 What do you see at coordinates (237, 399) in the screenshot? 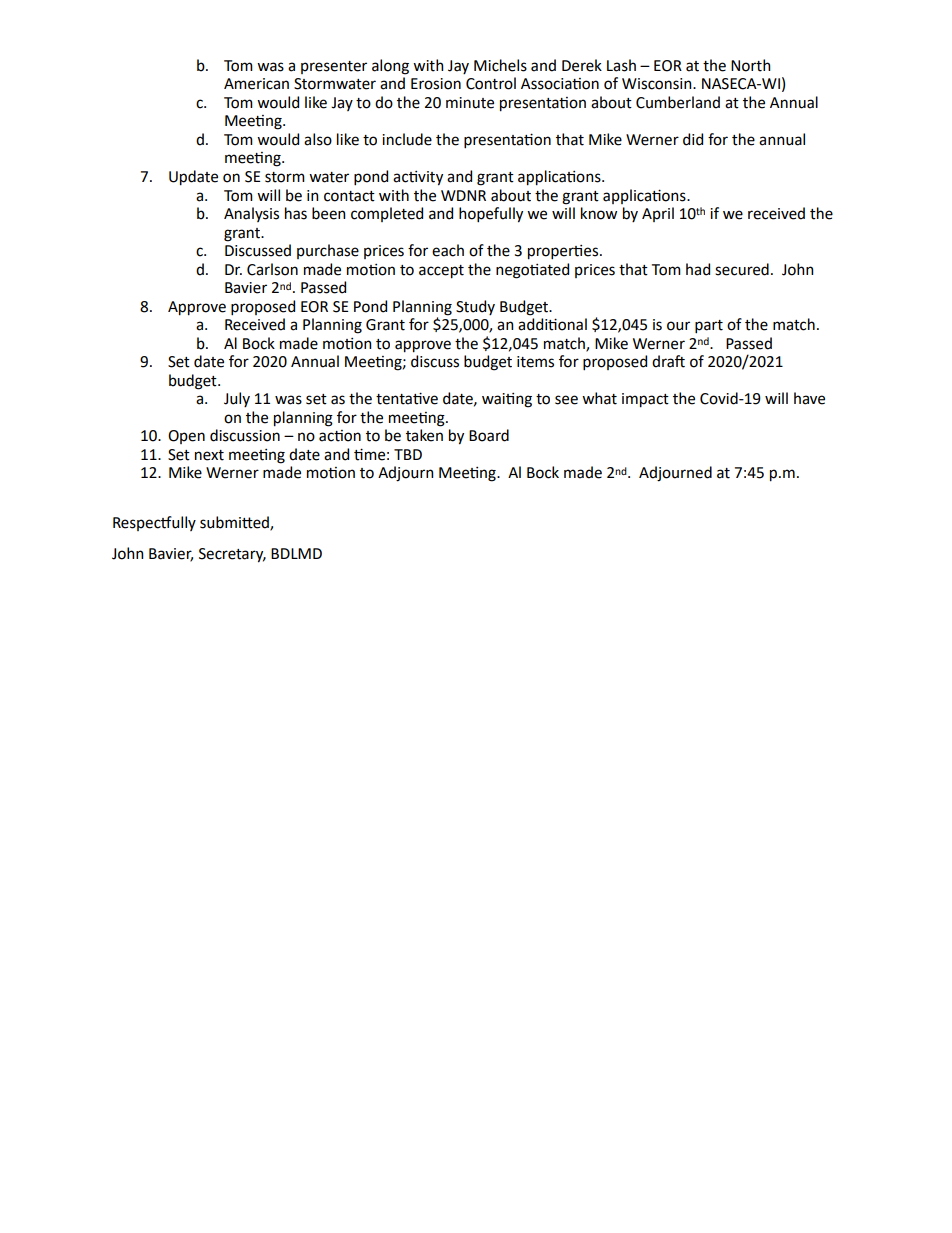
I see `July` at bounding box center [237, 399].
